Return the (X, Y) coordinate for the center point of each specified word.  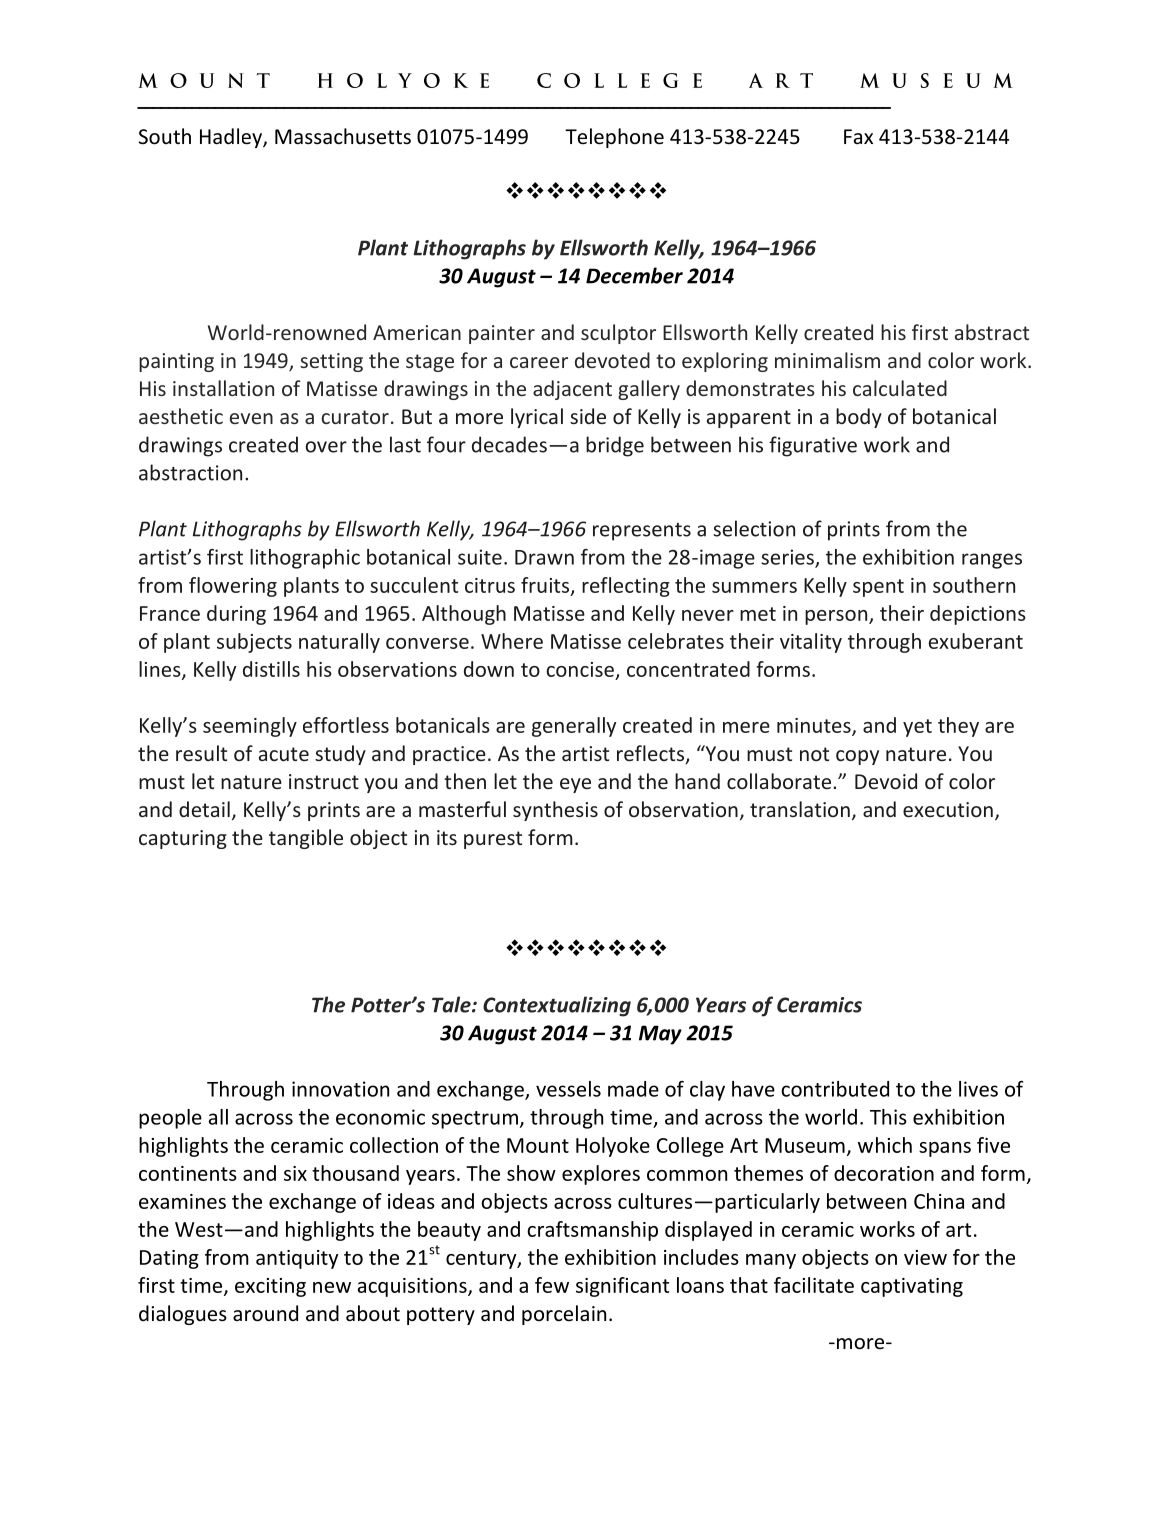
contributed (835, 1089)
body (859, 418)
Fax (858, 136)
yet (917, 728)
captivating (912, 1287)
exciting (270, 1287)
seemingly (250, 727)
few (552, 1285)
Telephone (614, 138)
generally (574, 727)
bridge (615, 446)
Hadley (232, 138)
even (251, 418)
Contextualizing (557, 1006)
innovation (340, 1089)
